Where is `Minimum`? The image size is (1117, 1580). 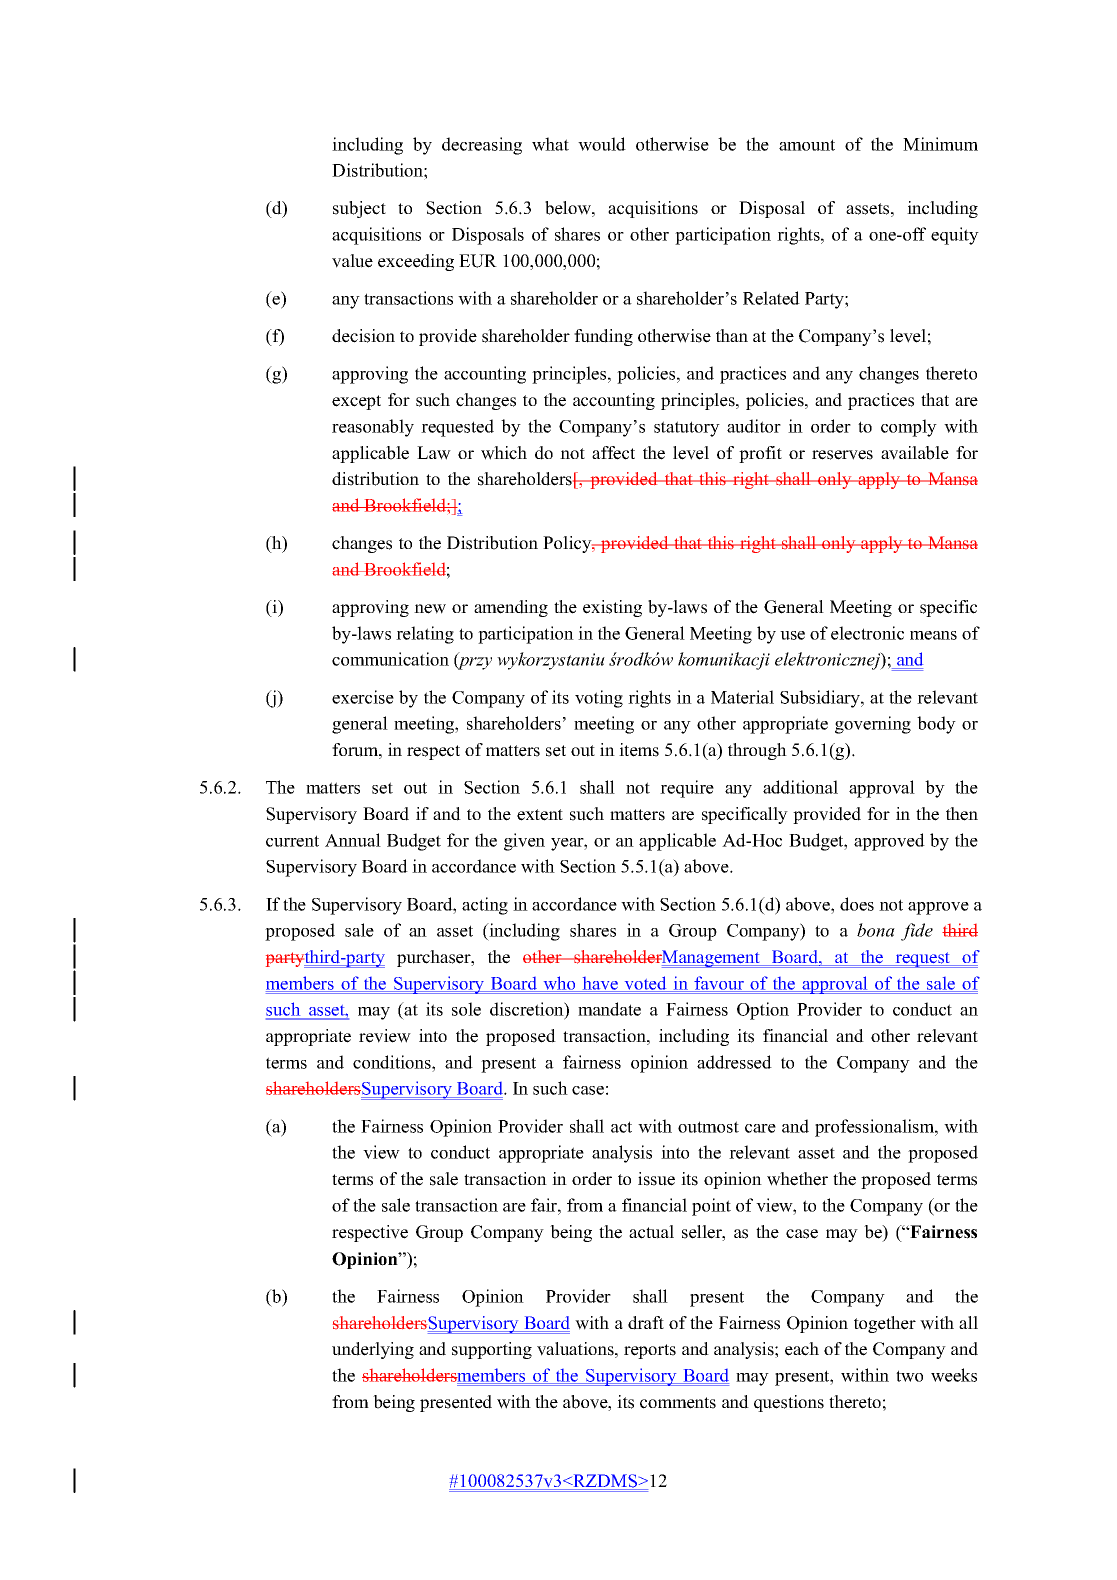
Minimum is located at coordinates (940, 144).
